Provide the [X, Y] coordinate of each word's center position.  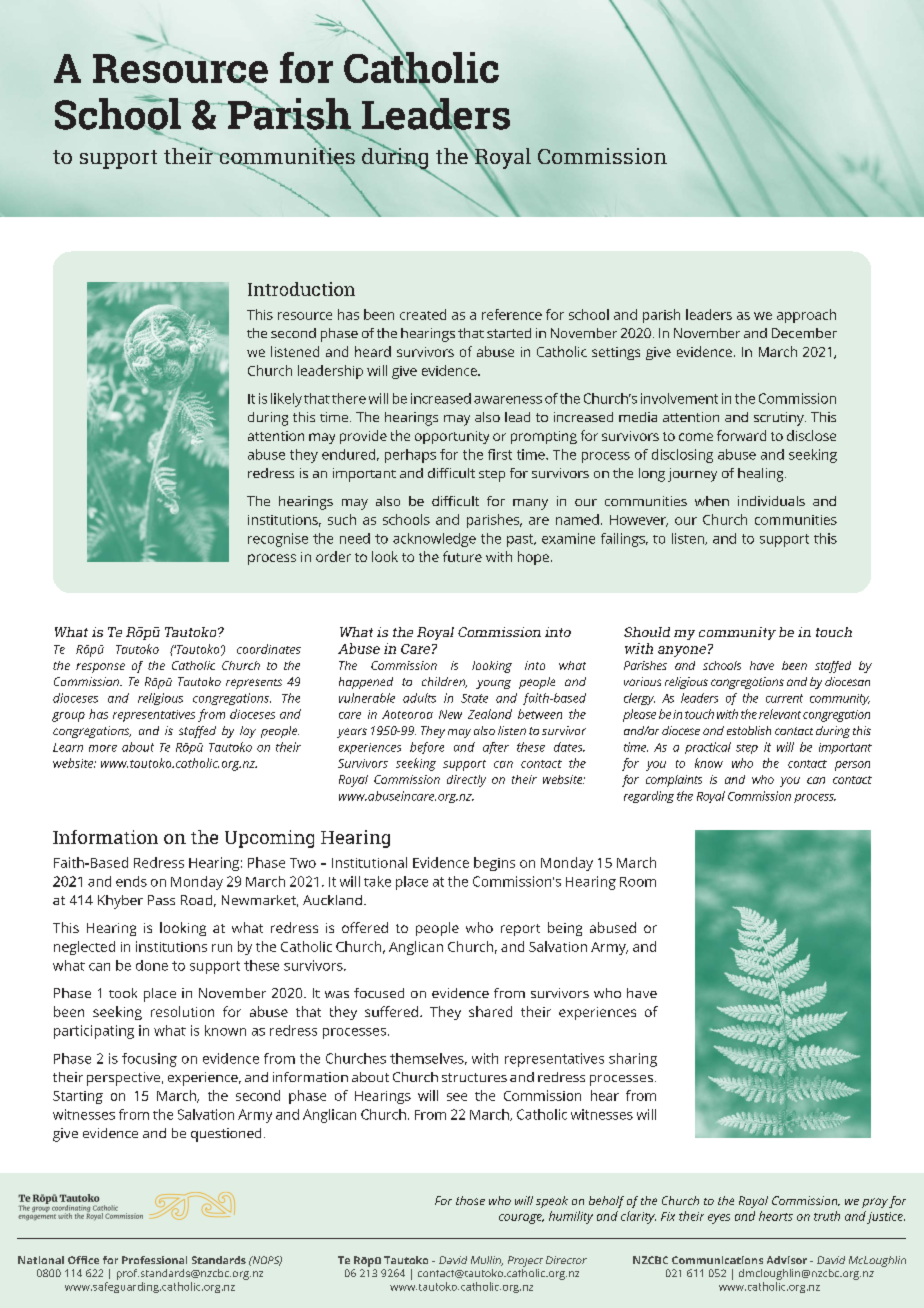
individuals [771, 501]
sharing [633, 1060]
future [462, 556]
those [470, 1200]
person [852, 766]
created [423, 314]
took [123, 993]
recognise [278, 540]
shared [490, 1011]
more [103, 748]
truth [827, 1216]
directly [466, 781]
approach [806, 316]
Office [83, 1260]
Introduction [301, 289]
